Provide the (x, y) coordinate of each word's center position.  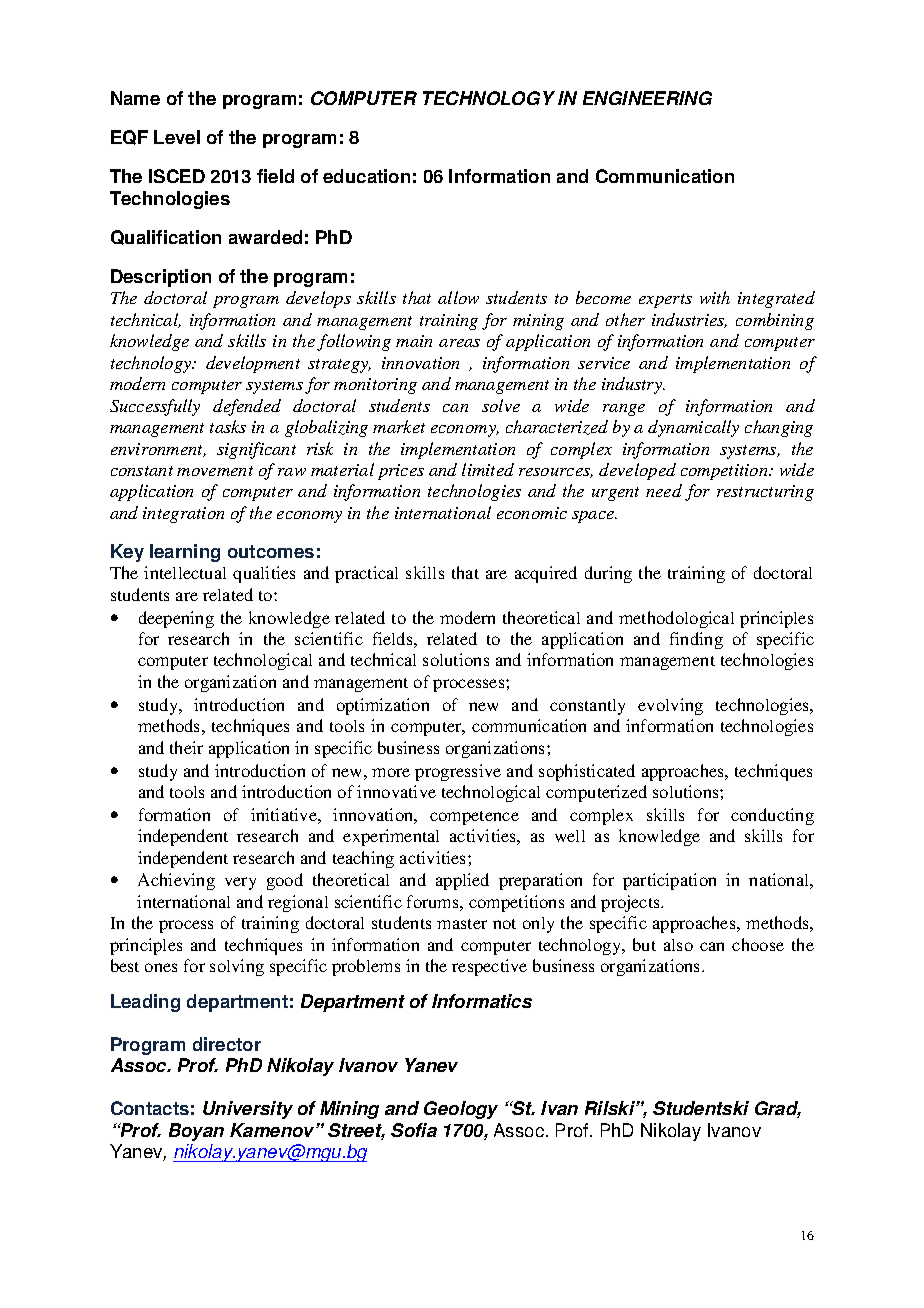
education (366, 176)
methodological (676, 619)
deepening (176, 619)
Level (177, 137)
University (248, 1110)
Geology (461, 1110)
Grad (778, 1109)
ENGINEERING (647, 98)
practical (366, 574)
